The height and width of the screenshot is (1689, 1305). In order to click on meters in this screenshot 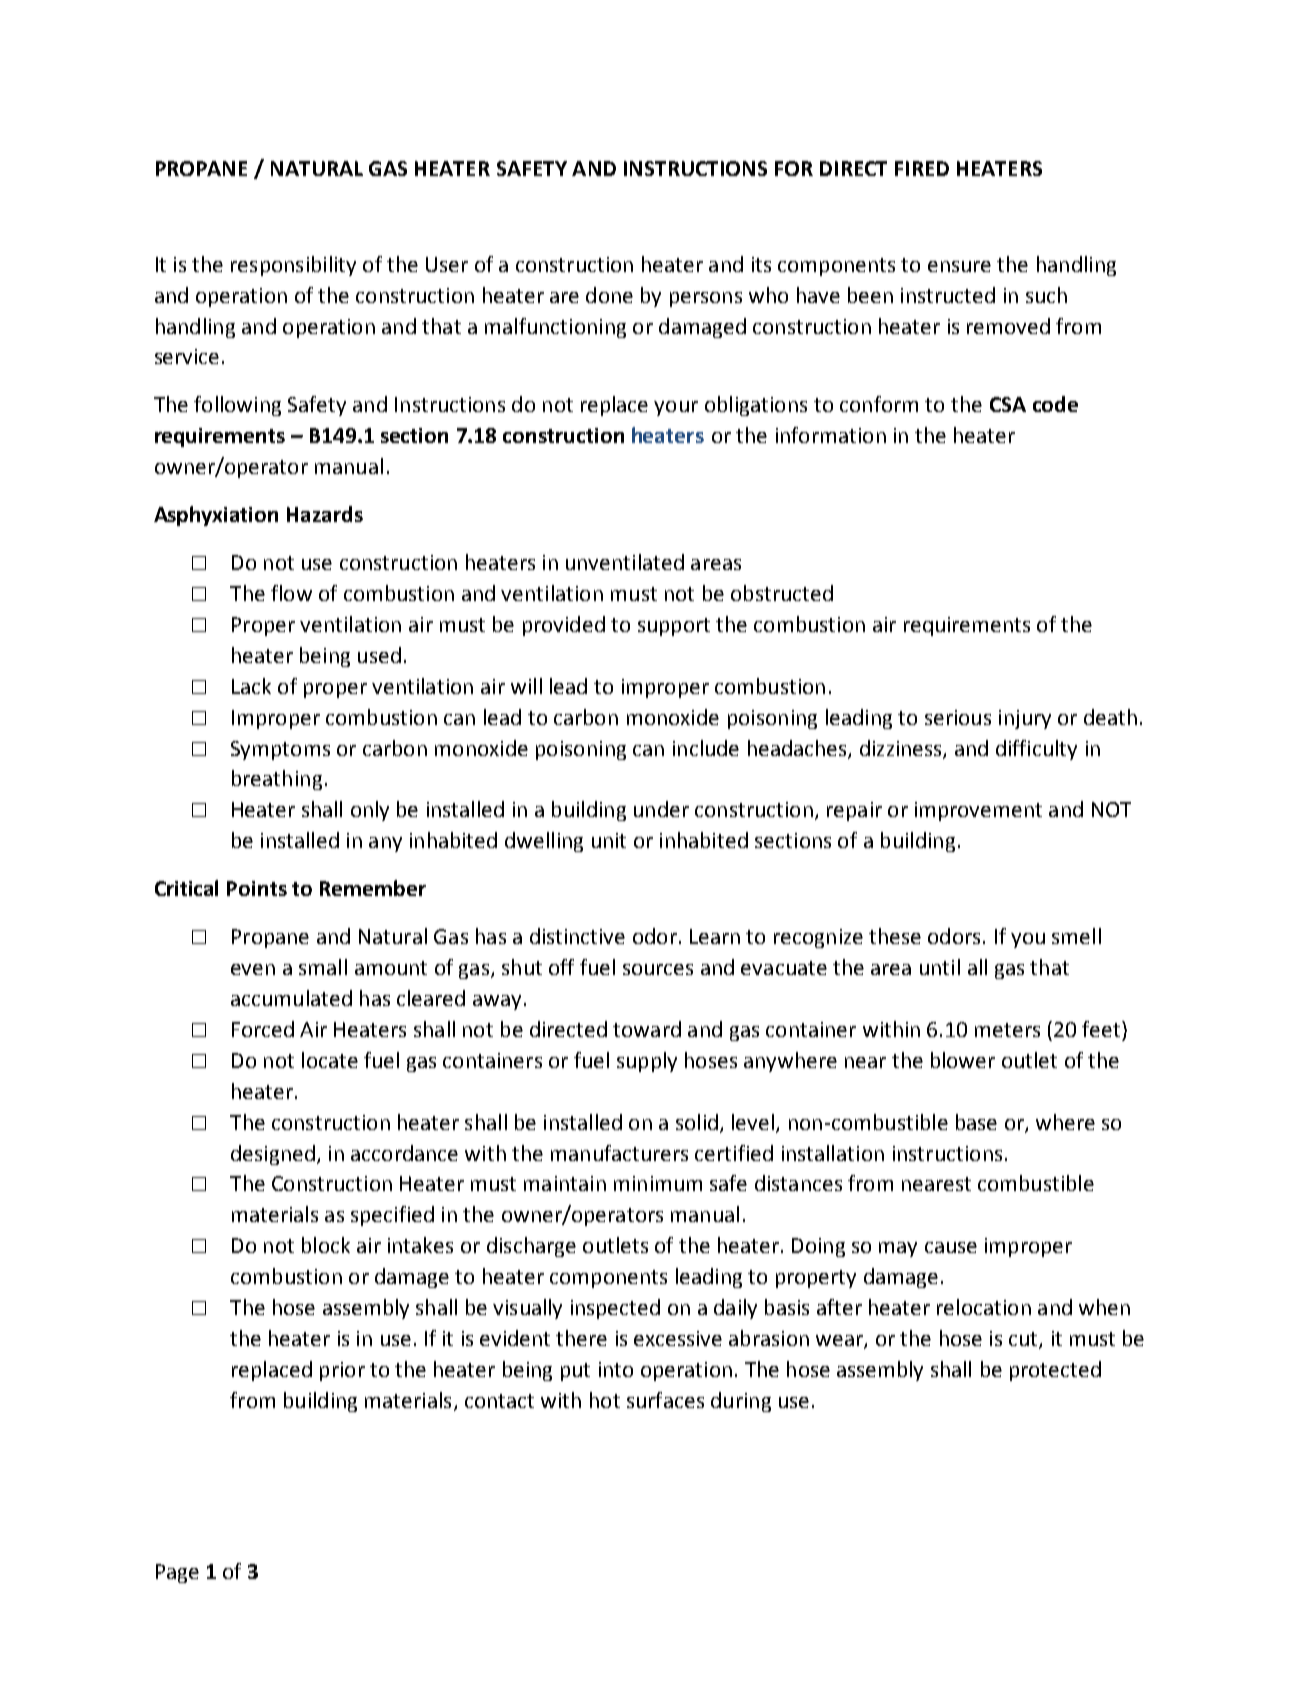, I will do `click(1007, 1030)`.
